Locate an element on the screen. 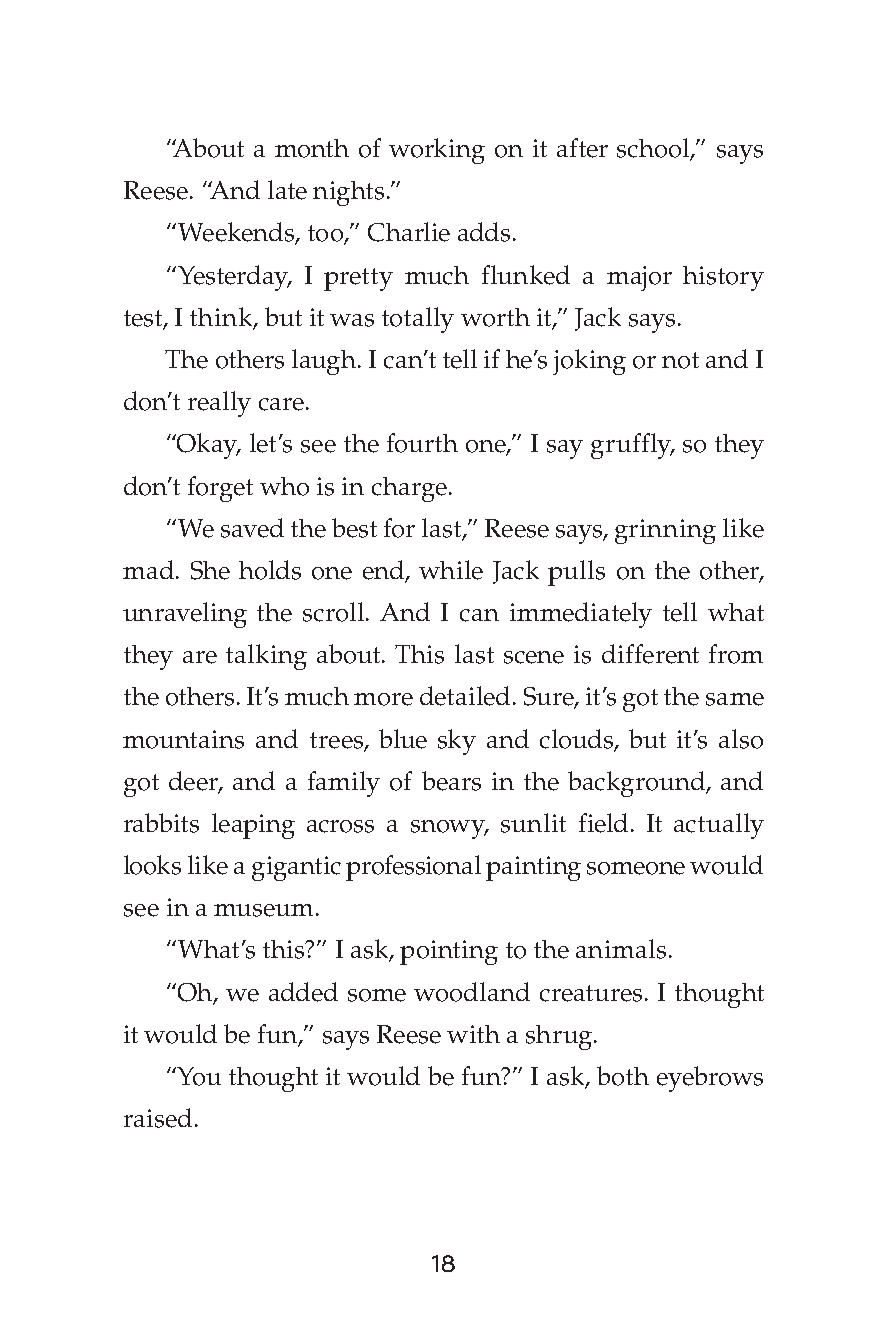 This screenshot has width=896, height=1318. museum is located at coordinates (263, 910).
